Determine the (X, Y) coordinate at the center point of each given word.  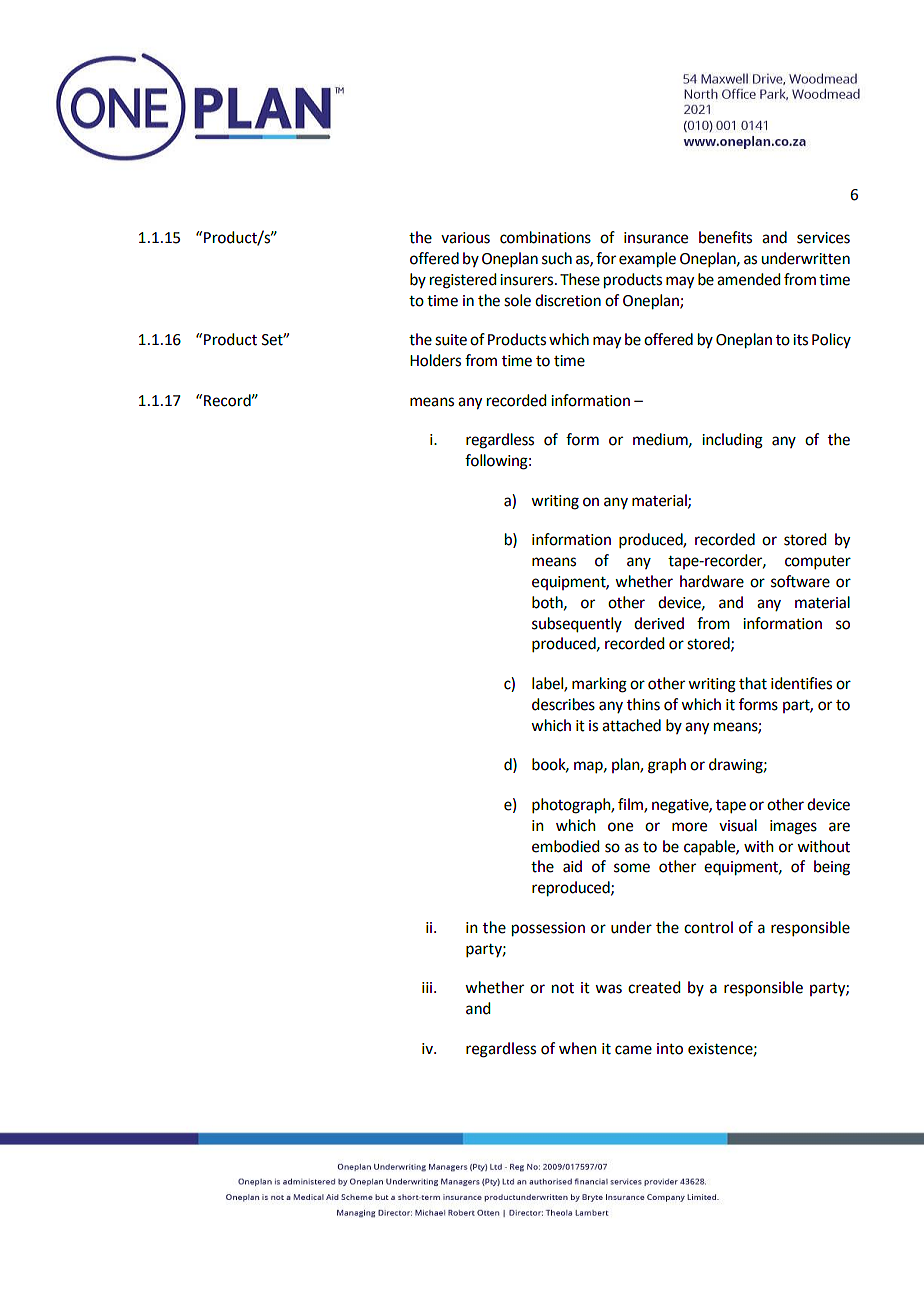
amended (748, 279)
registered (463, 281)
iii (428, 987)
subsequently (577, 625)
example (647, 260)
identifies (801, 683)
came (633, 1050)
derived (659, 623)
